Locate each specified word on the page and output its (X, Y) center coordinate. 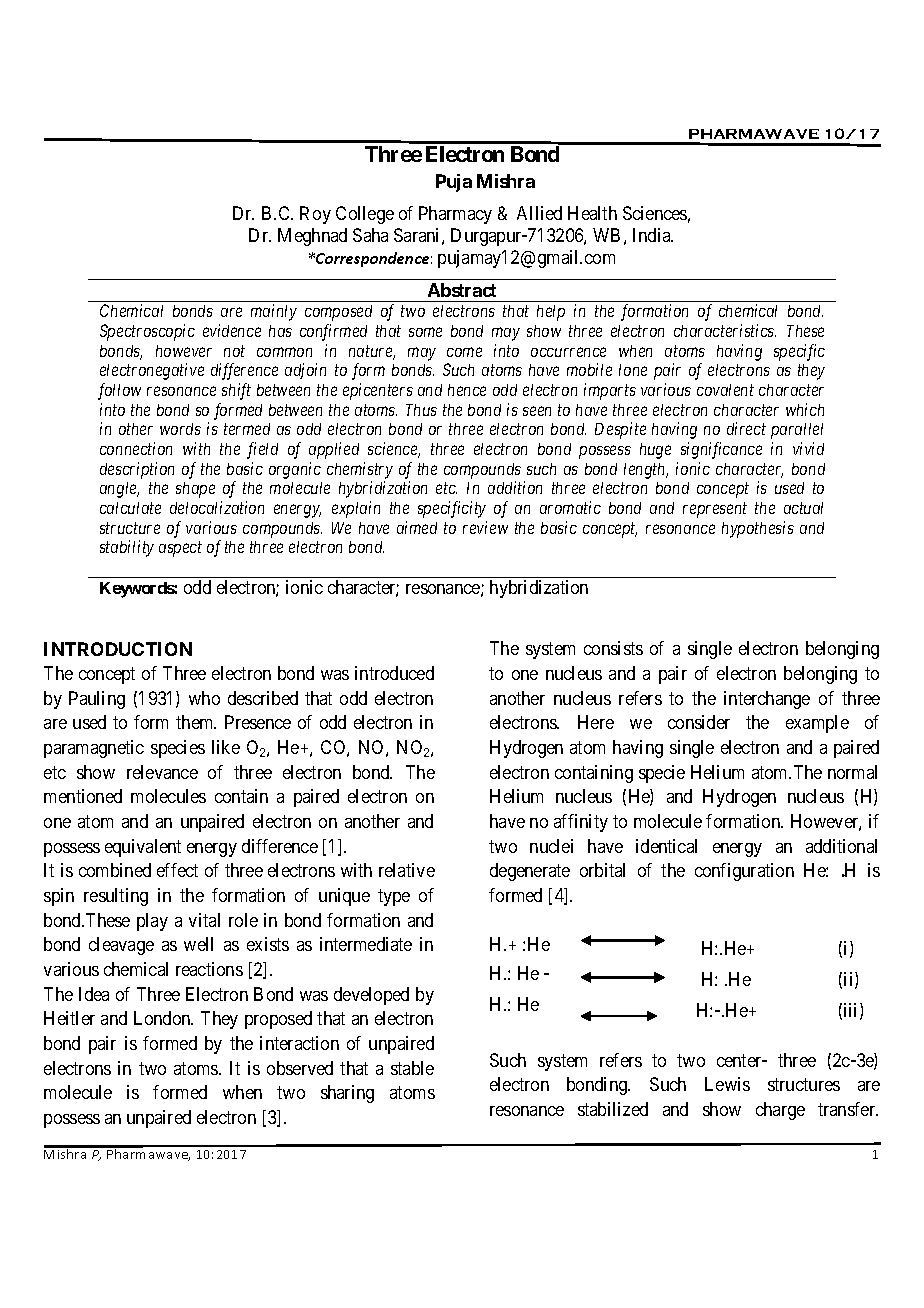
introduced (394, 673)
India (653, 235)
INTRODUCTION (118, 649)
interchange (767, 700)
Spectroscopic (147, 332)
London (163, 1018)
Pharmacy (455, 215)
